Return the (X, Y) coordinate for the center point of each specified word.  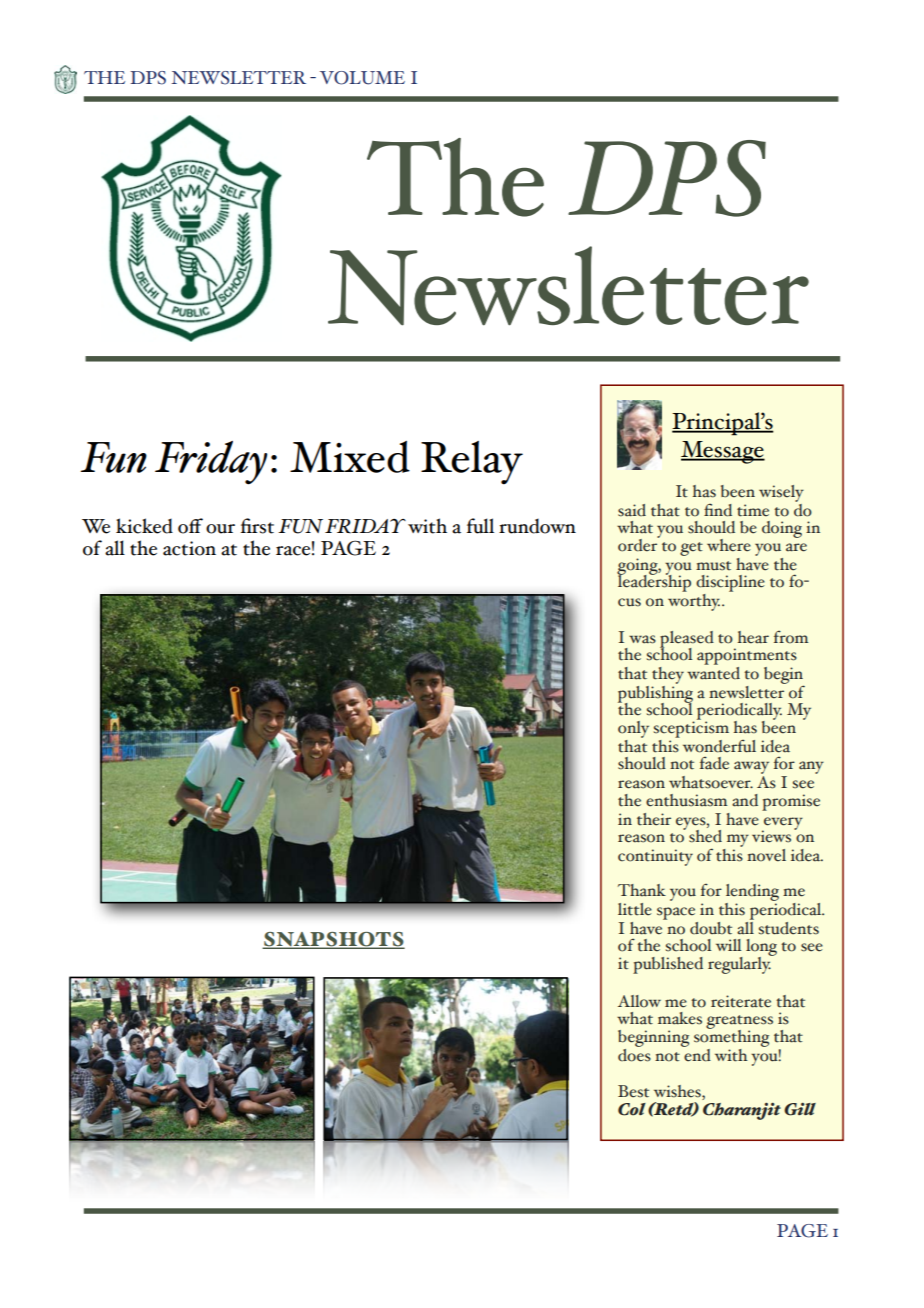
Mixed (350, 457)
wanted (713, 672)
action (189, 548)
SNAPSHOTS (333, 940)
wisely (781, 493)
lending (752, 894)
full (480, 526)
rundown (537, 526)
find (718, 510)
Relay (472, 463)
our (220, 529)
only (633, 729)
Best (633, 1091)
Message (723, 452)
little (635, 909)
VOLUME (362, 78)
